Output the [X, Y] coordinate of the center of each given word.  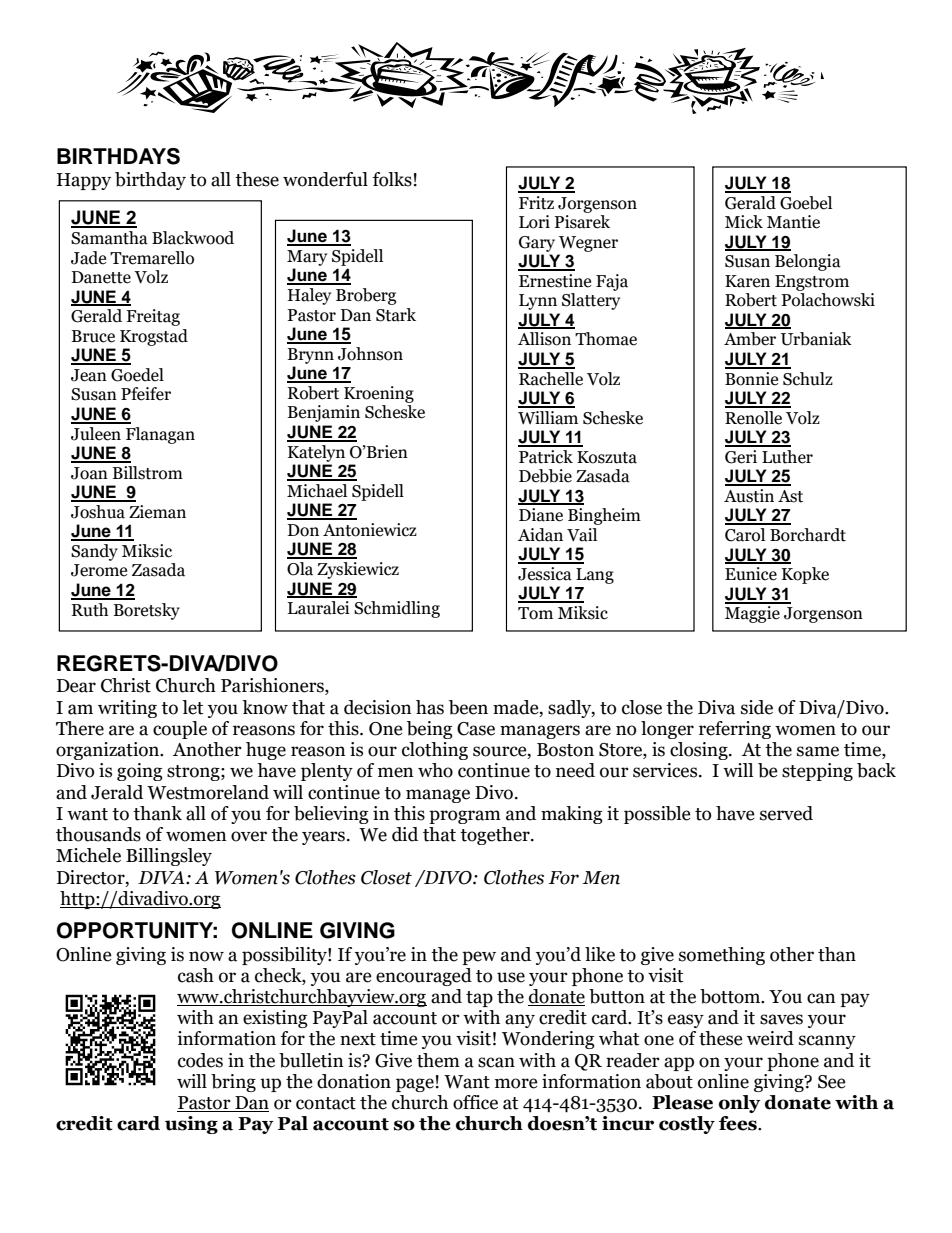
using [191, 1125]
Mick [744, 222]
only [740, 1104]
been [468, 707]
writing [127, 709]
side [757, 707]
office [475, 1102]
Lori [534, 222]
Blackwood [193, 238]
